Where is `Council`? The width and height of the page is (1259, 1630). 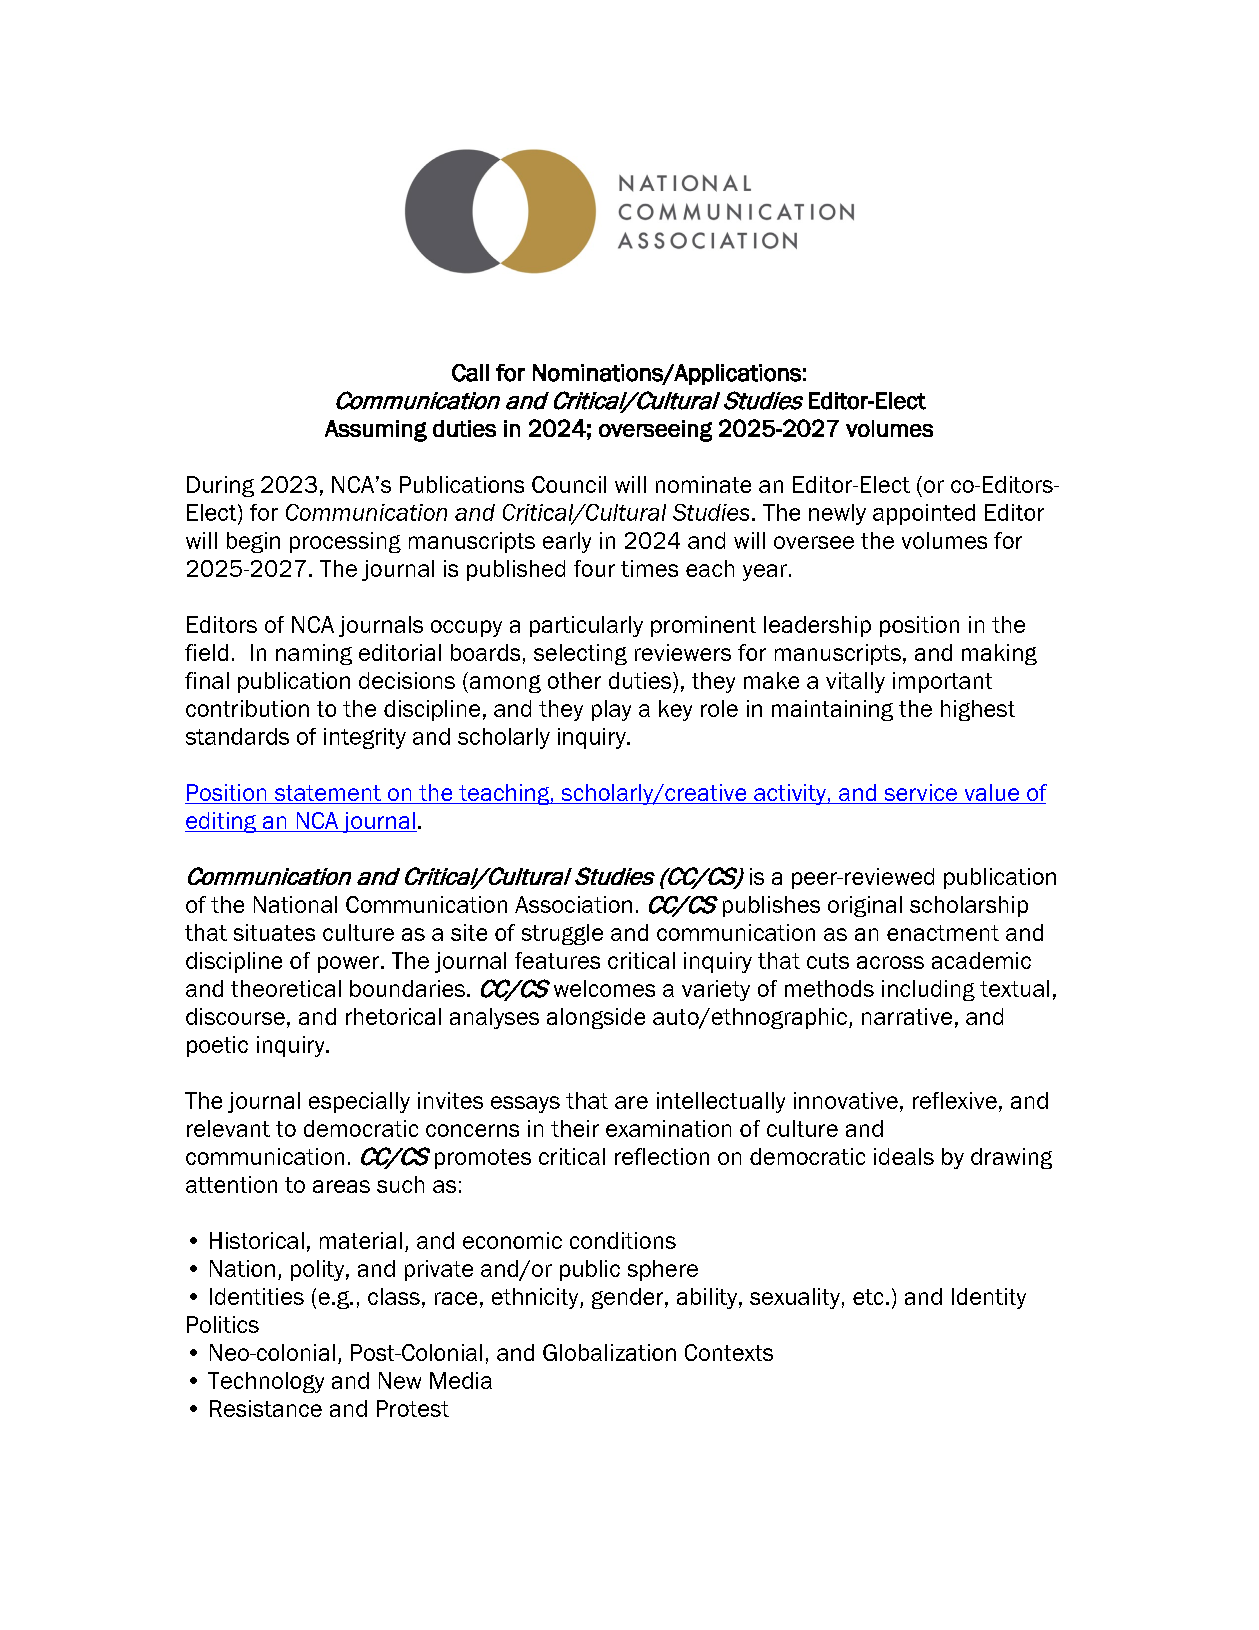 Council is located at coordinates (569, 484).
